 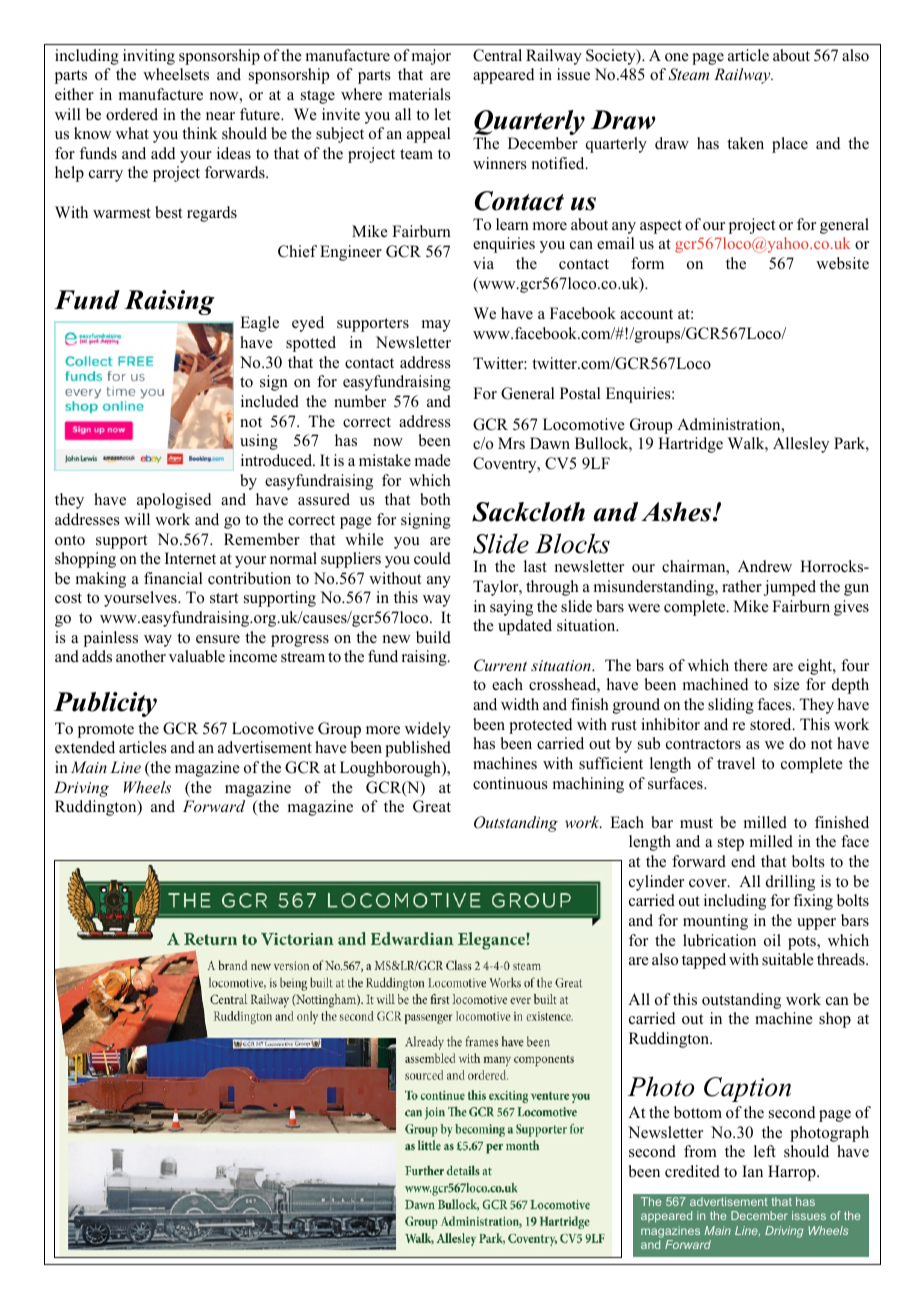 What do you see at coordinates (174, 501) in the page?
I see `apologised` at bounding box center [174, 501].
